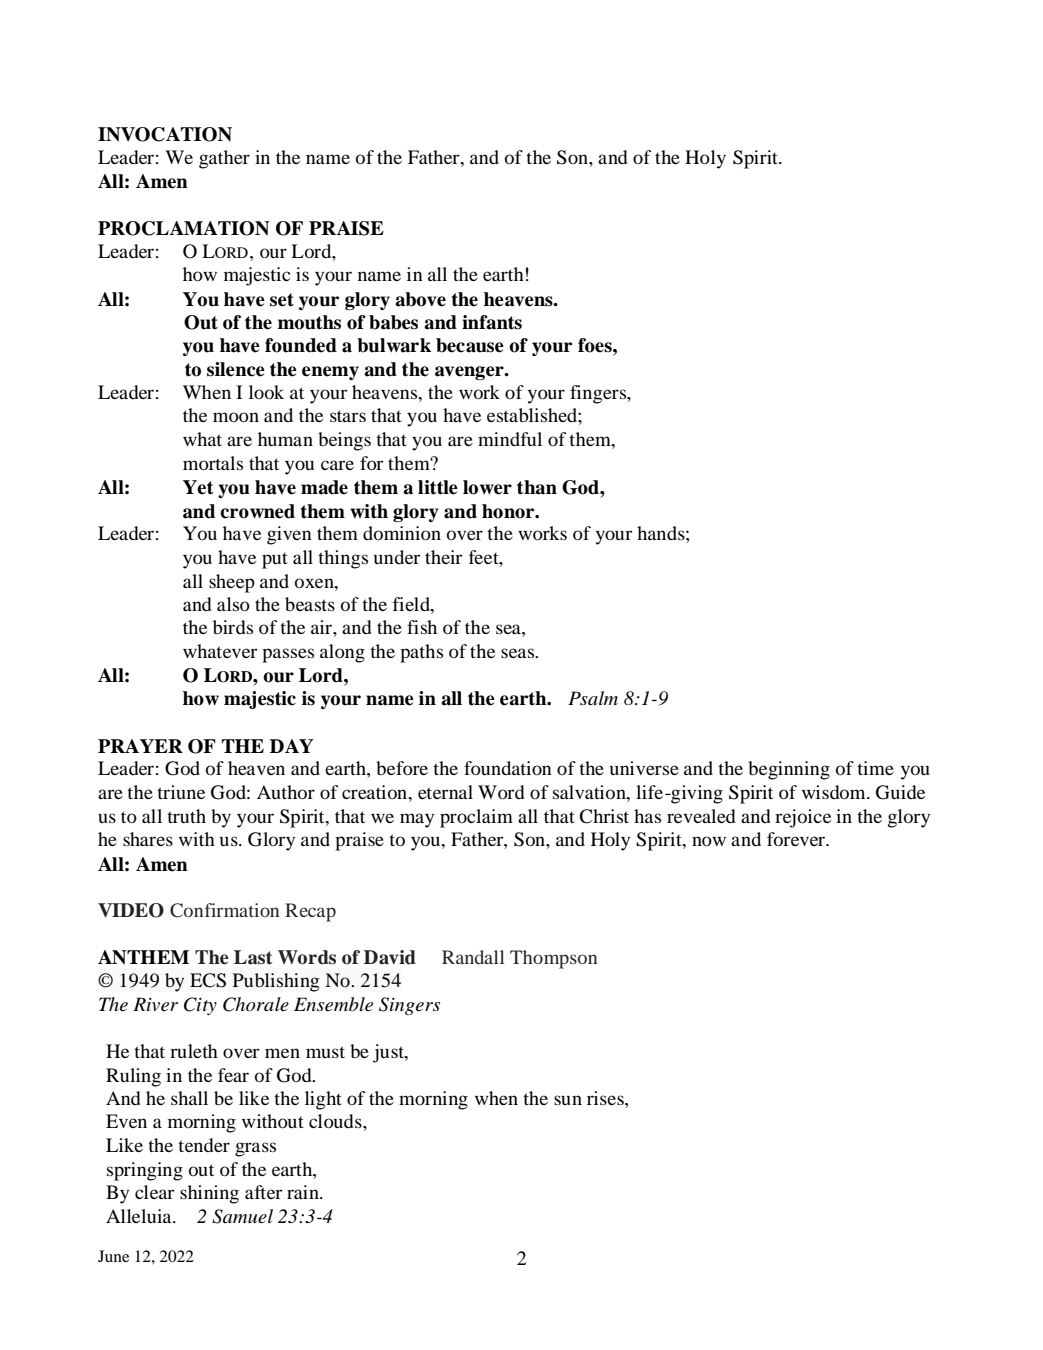  What do you see at coordinates (242, 1216) in the document?
I see `Samuel` at bounding box center [242, 1216].
